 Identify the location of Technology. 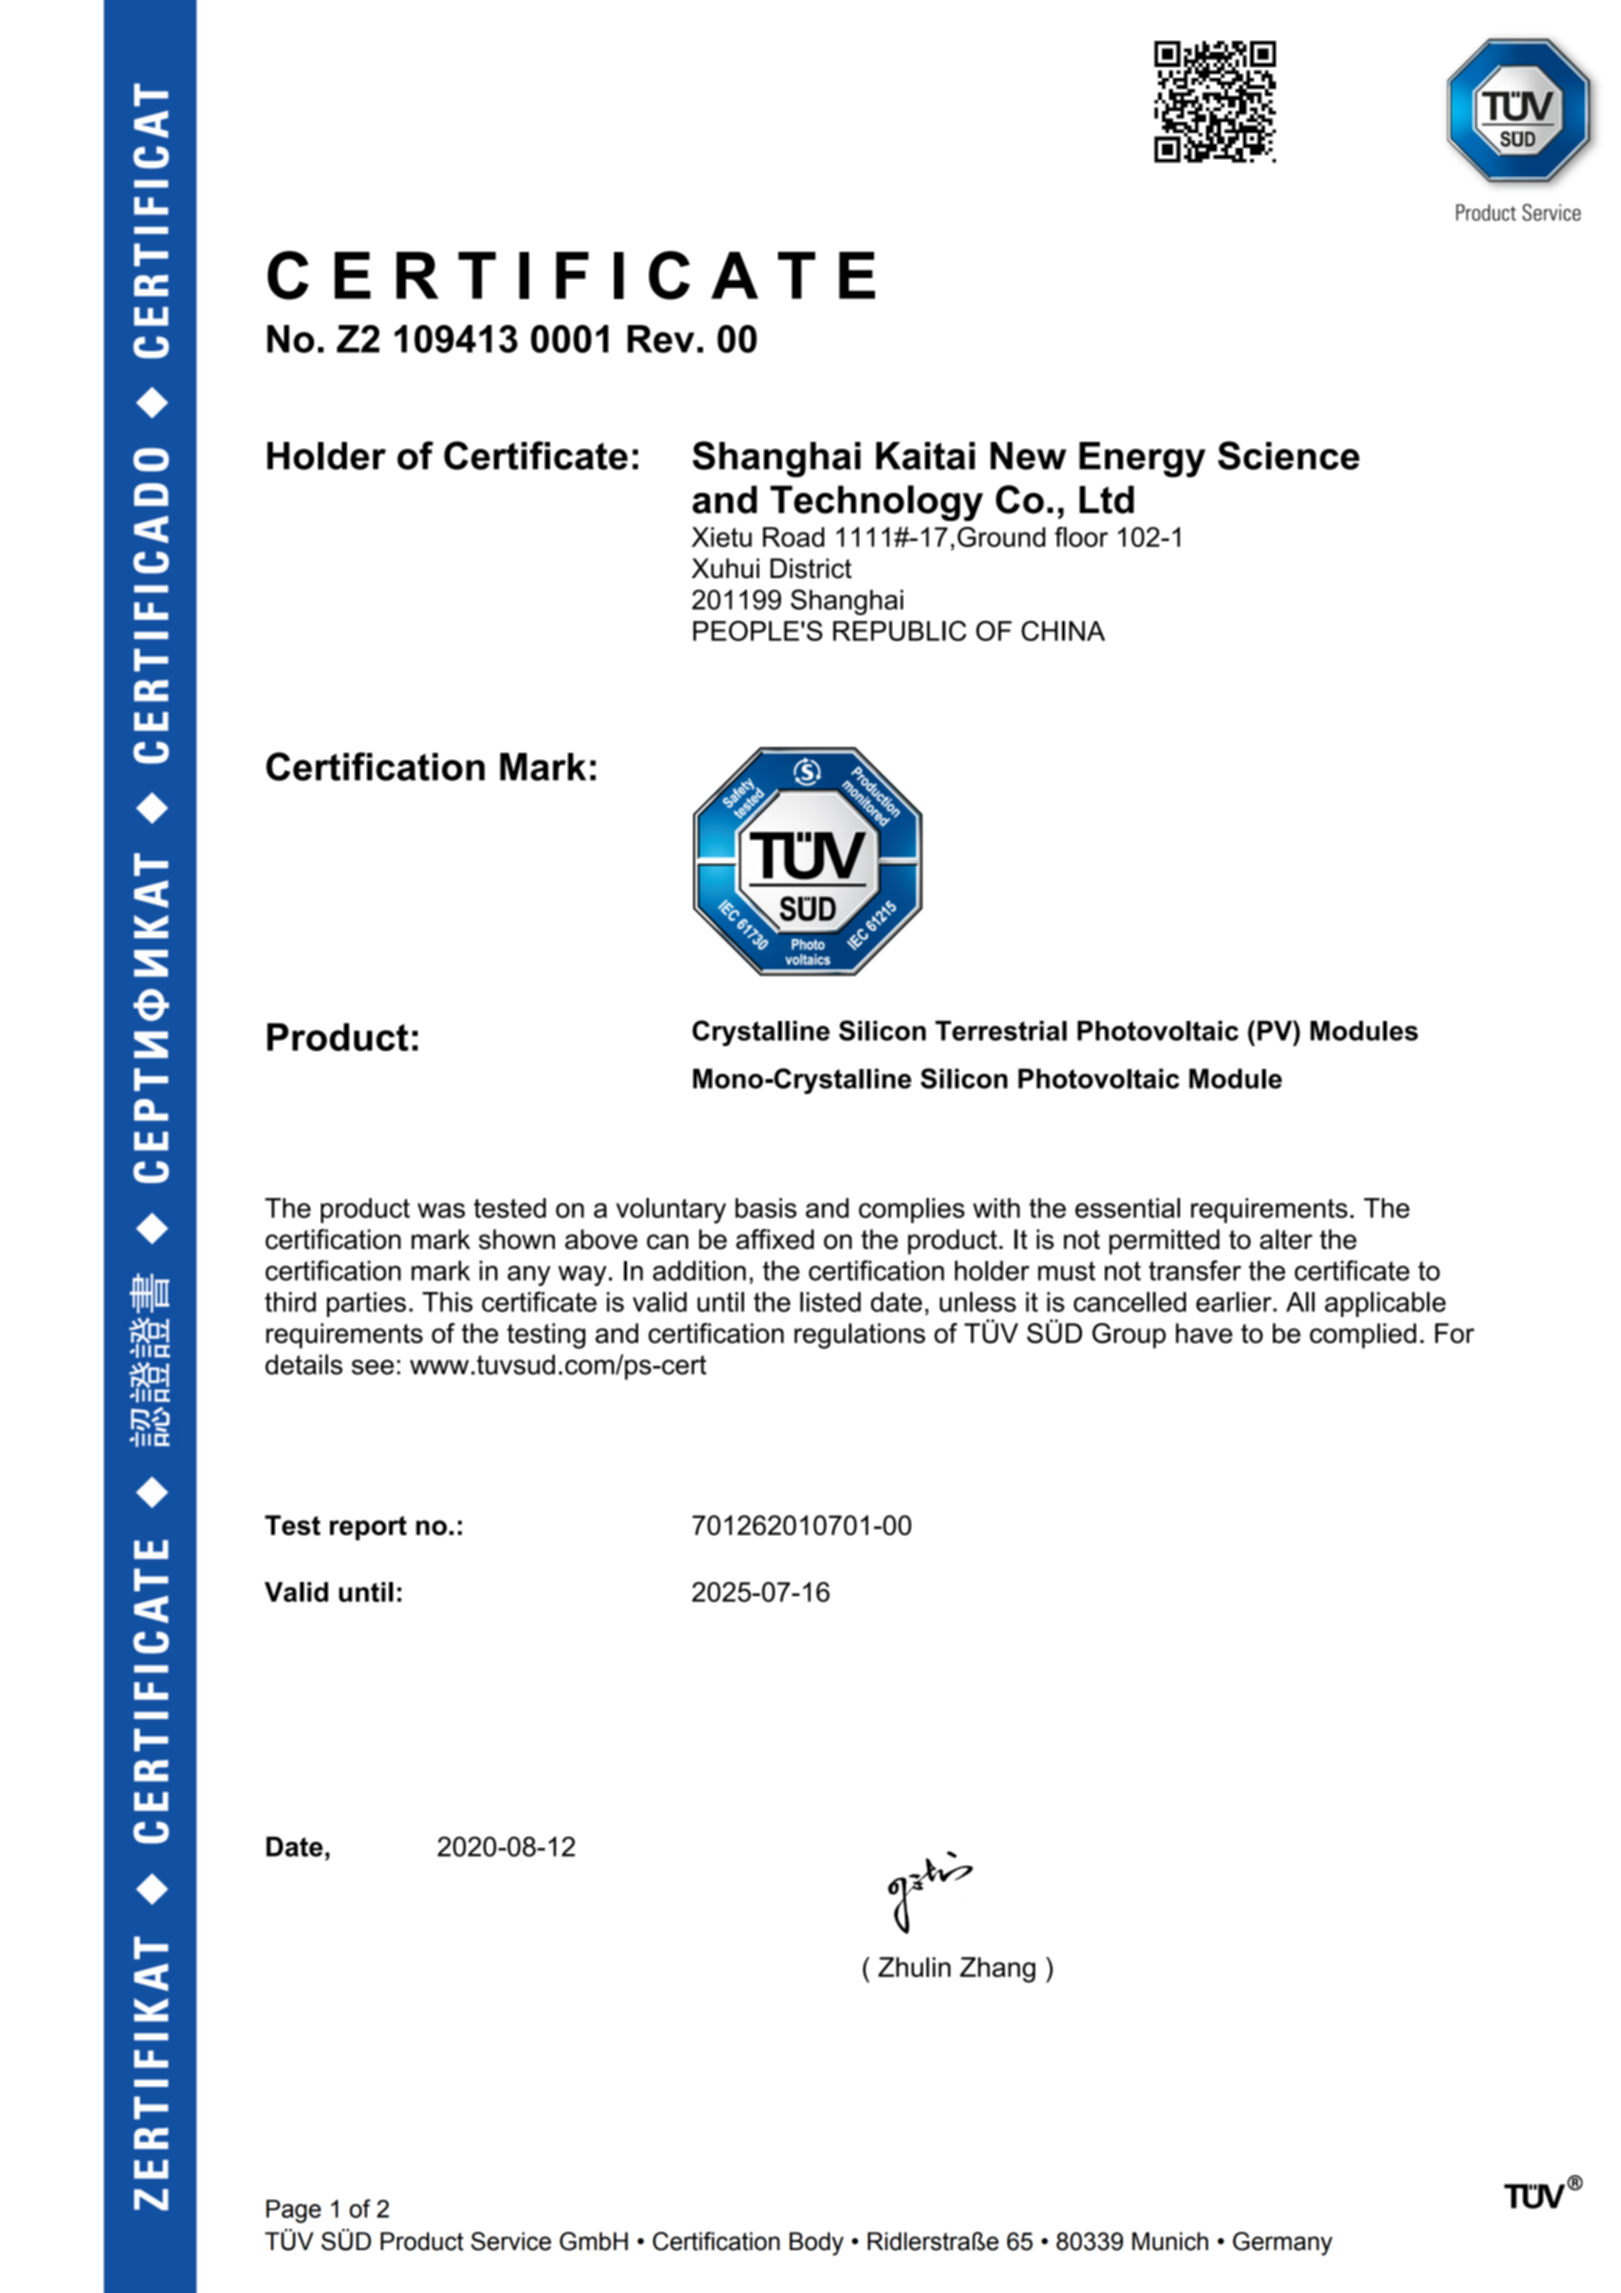
(876, 503).
